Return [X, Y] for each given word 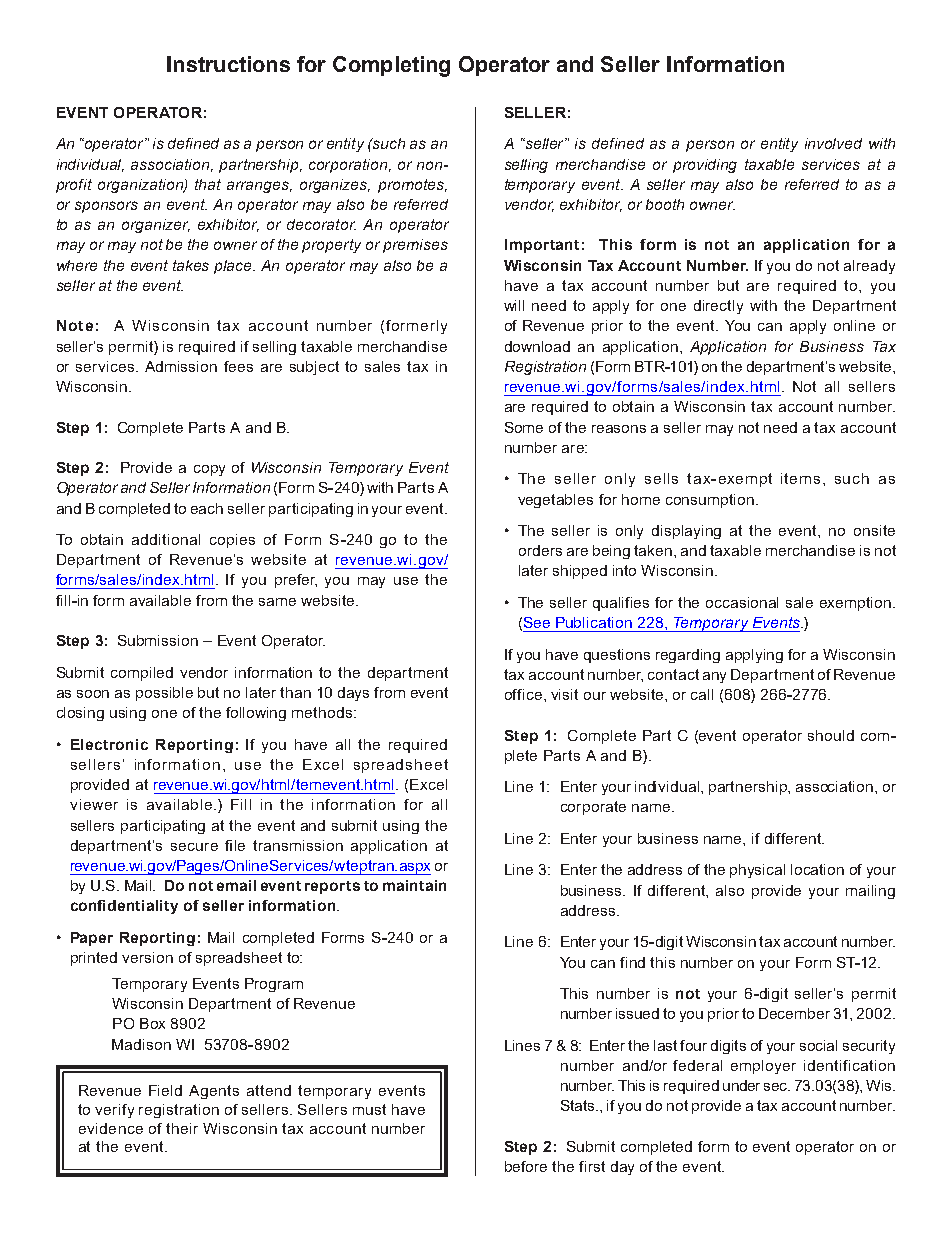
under [741, 1085]
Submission [158, 640]
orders [540, 550]
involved [833, 143]
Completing [391, 66]
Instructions [228, 64]
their [182, 1128]
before [526, 1166]
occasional [742, 602]
